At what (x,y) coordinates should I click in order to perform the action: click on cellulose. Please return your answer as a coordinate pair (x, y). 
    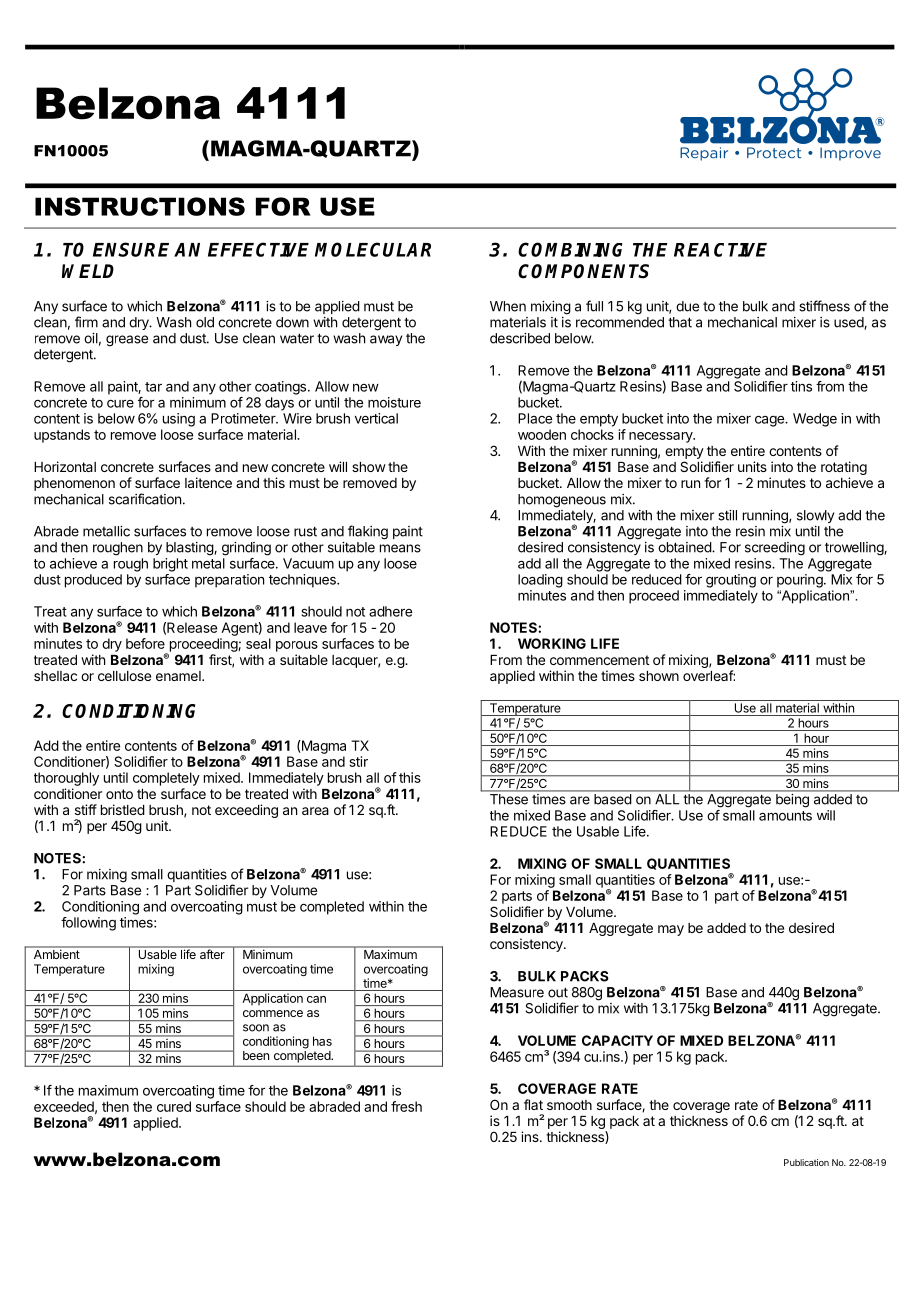
    Looking at the image, I should click on (124, 676).
